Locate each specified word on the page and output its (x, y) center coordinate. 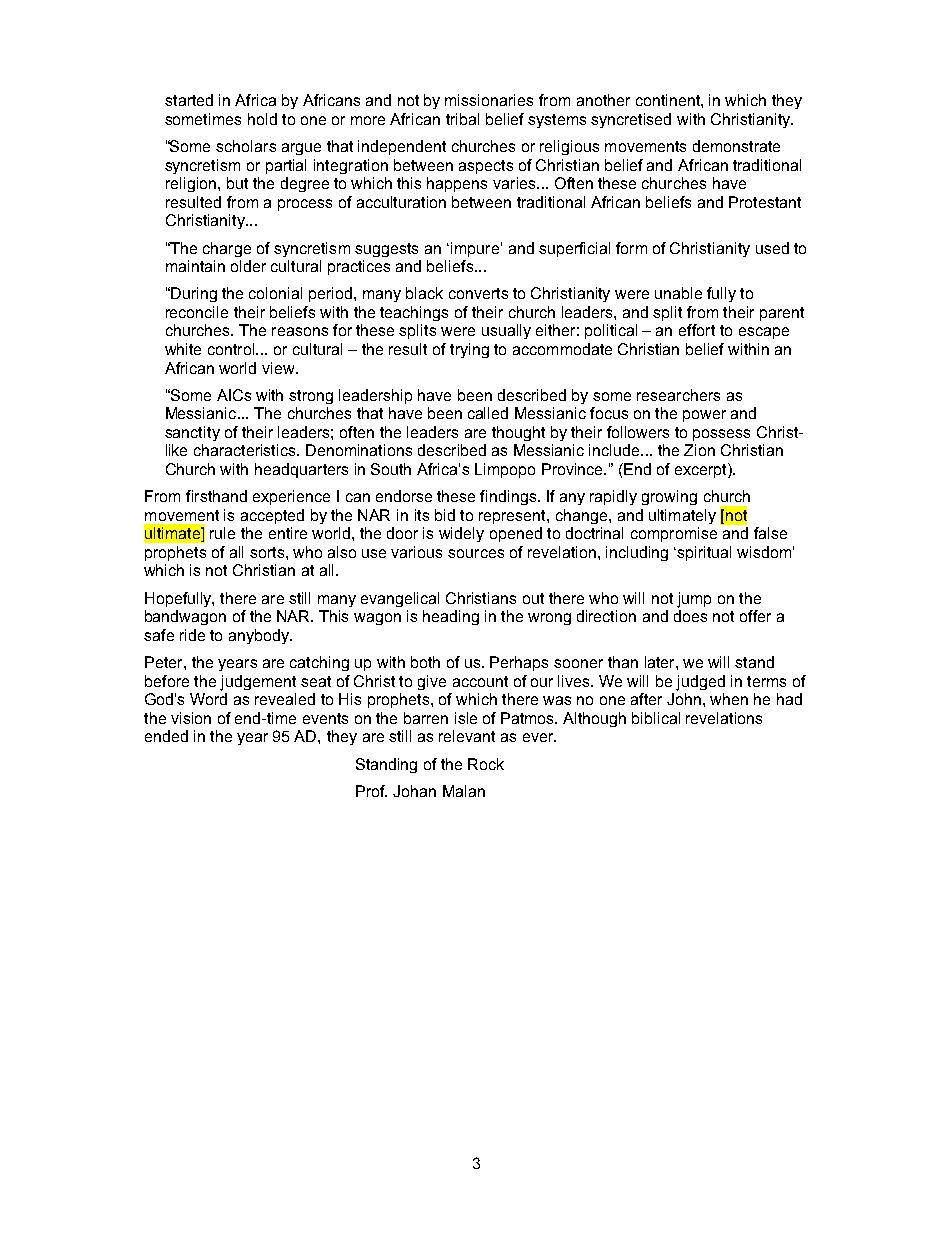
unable (678, 293)
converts (478, 293)
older (248, 266)
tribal (462, 119)
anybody (260, 636)
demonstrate (736, 146)
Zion (699, 450)
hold (262, 119)
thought (518, 433)
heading (451, 617)
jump (694, 600)
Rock (486, 764)
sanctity (192, 433)
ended (166, 736)
